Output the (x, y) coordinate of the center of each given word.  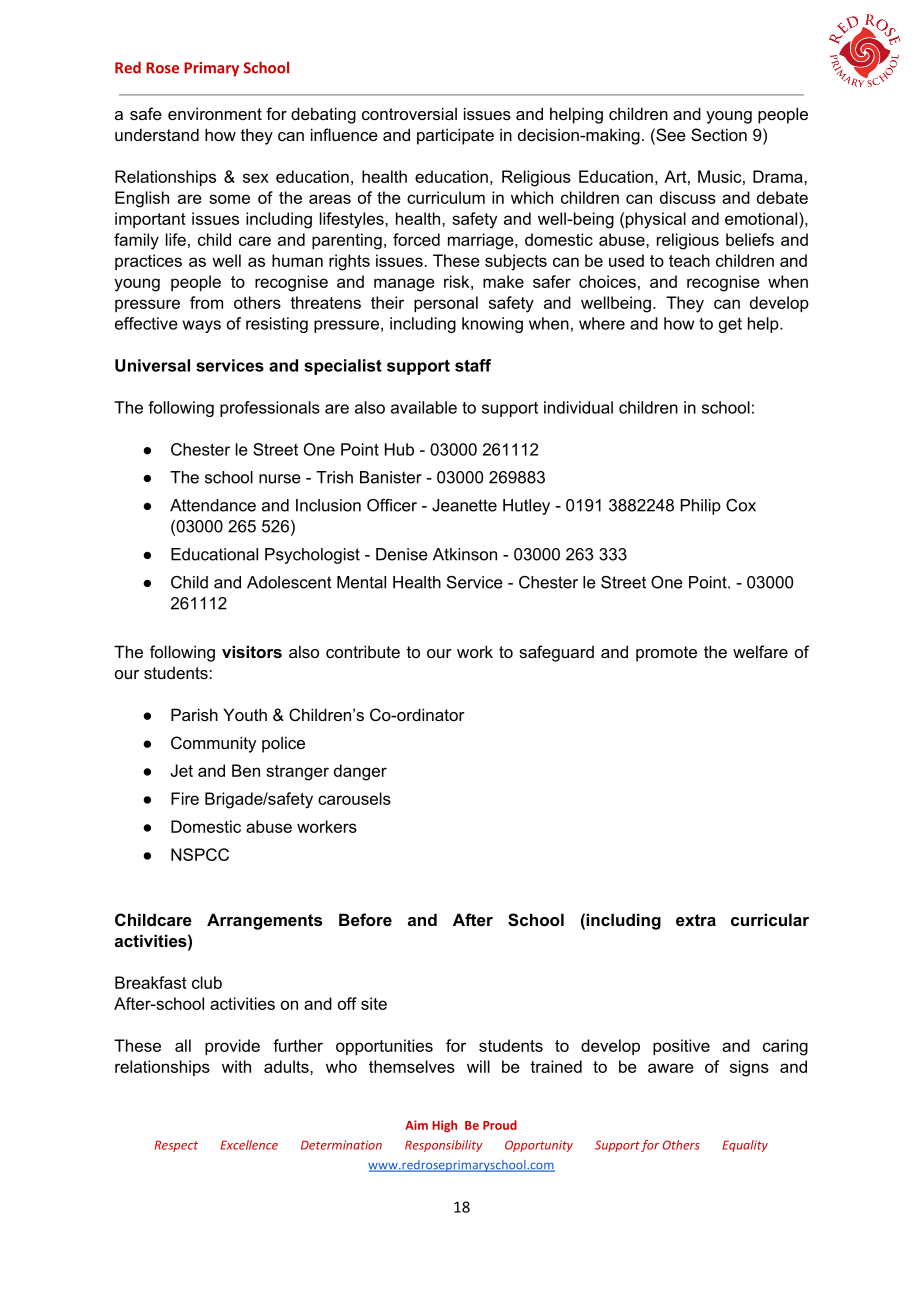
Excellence (249, 1145)
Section (719, 134)
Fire (185, 798)
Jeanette (464, 505)
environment (215, 113)
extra (696, 920)
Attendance (213, 505)
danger (360, 772)
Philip (701, 507)
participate (455, 136)
